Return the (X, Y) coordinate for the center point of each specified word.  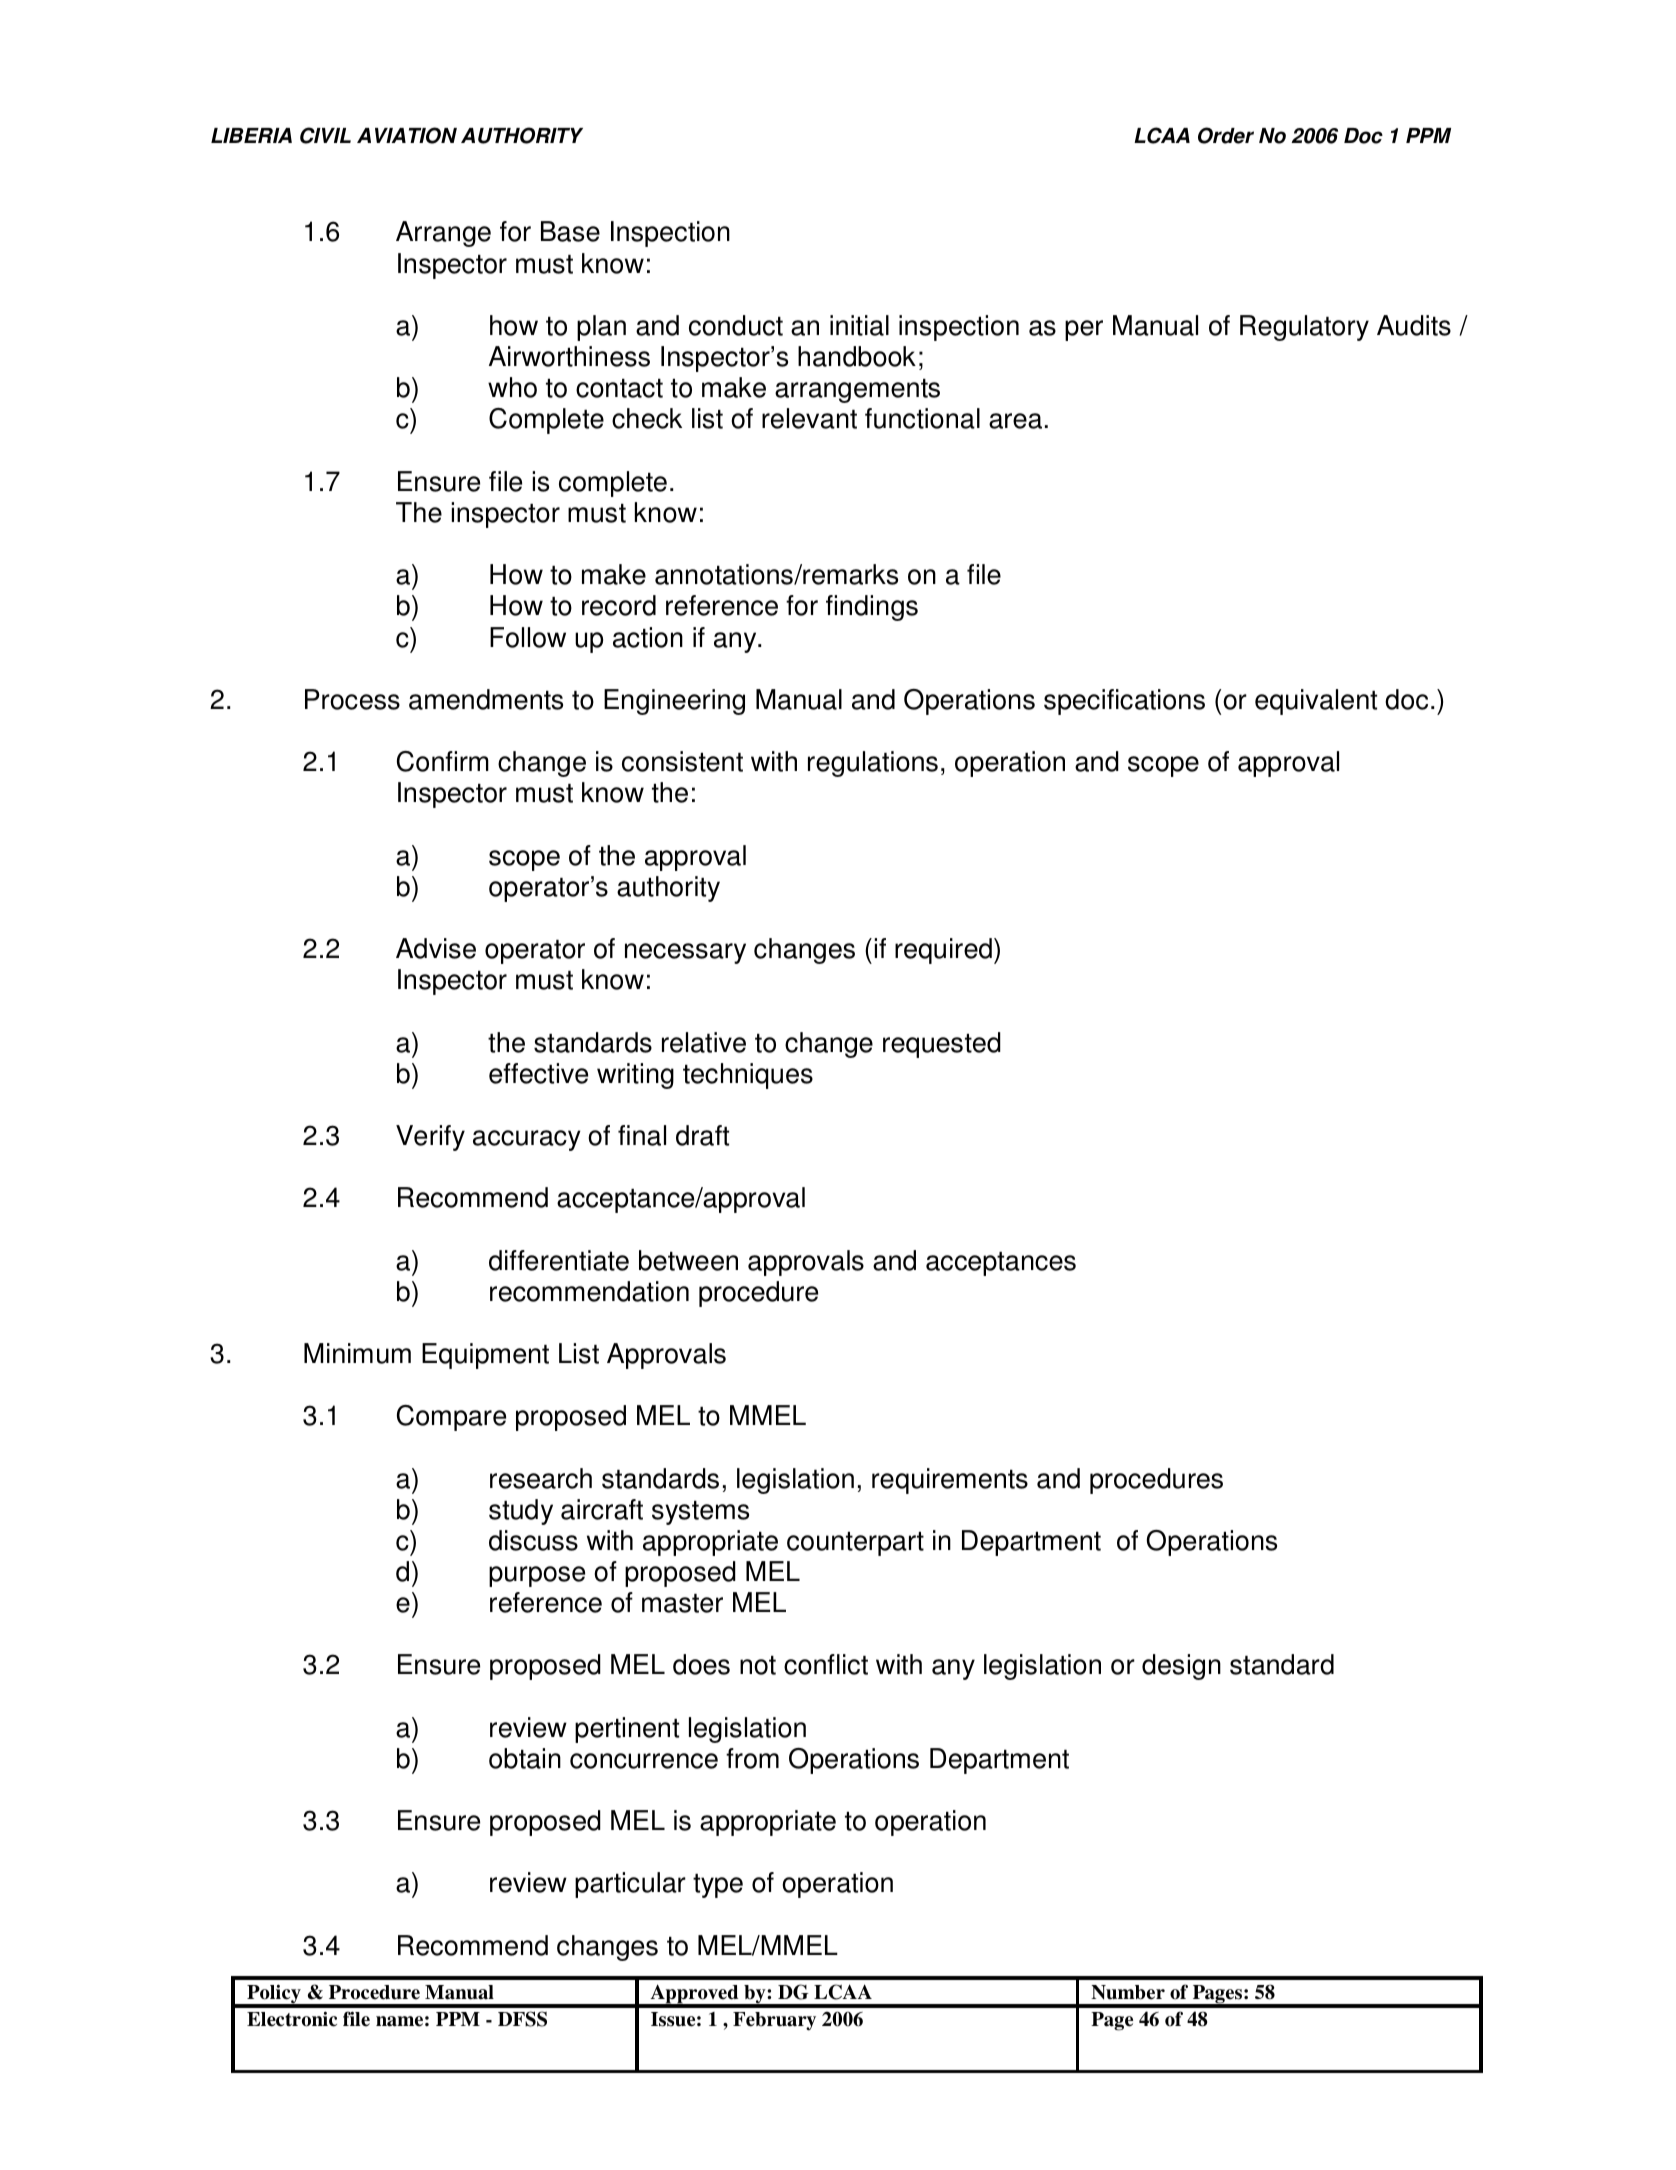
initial (859, 325)
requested (942, 1045)
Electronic (292, 2019)
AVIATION (407, 135)
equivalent (1316, 702)
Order (1226, 135)
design (1181, 1667)
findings (872, 608)
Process (352, 699)
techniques (748, 1076)
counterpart (855, 1544)
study (521, 1512)
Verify (430, 1138)
